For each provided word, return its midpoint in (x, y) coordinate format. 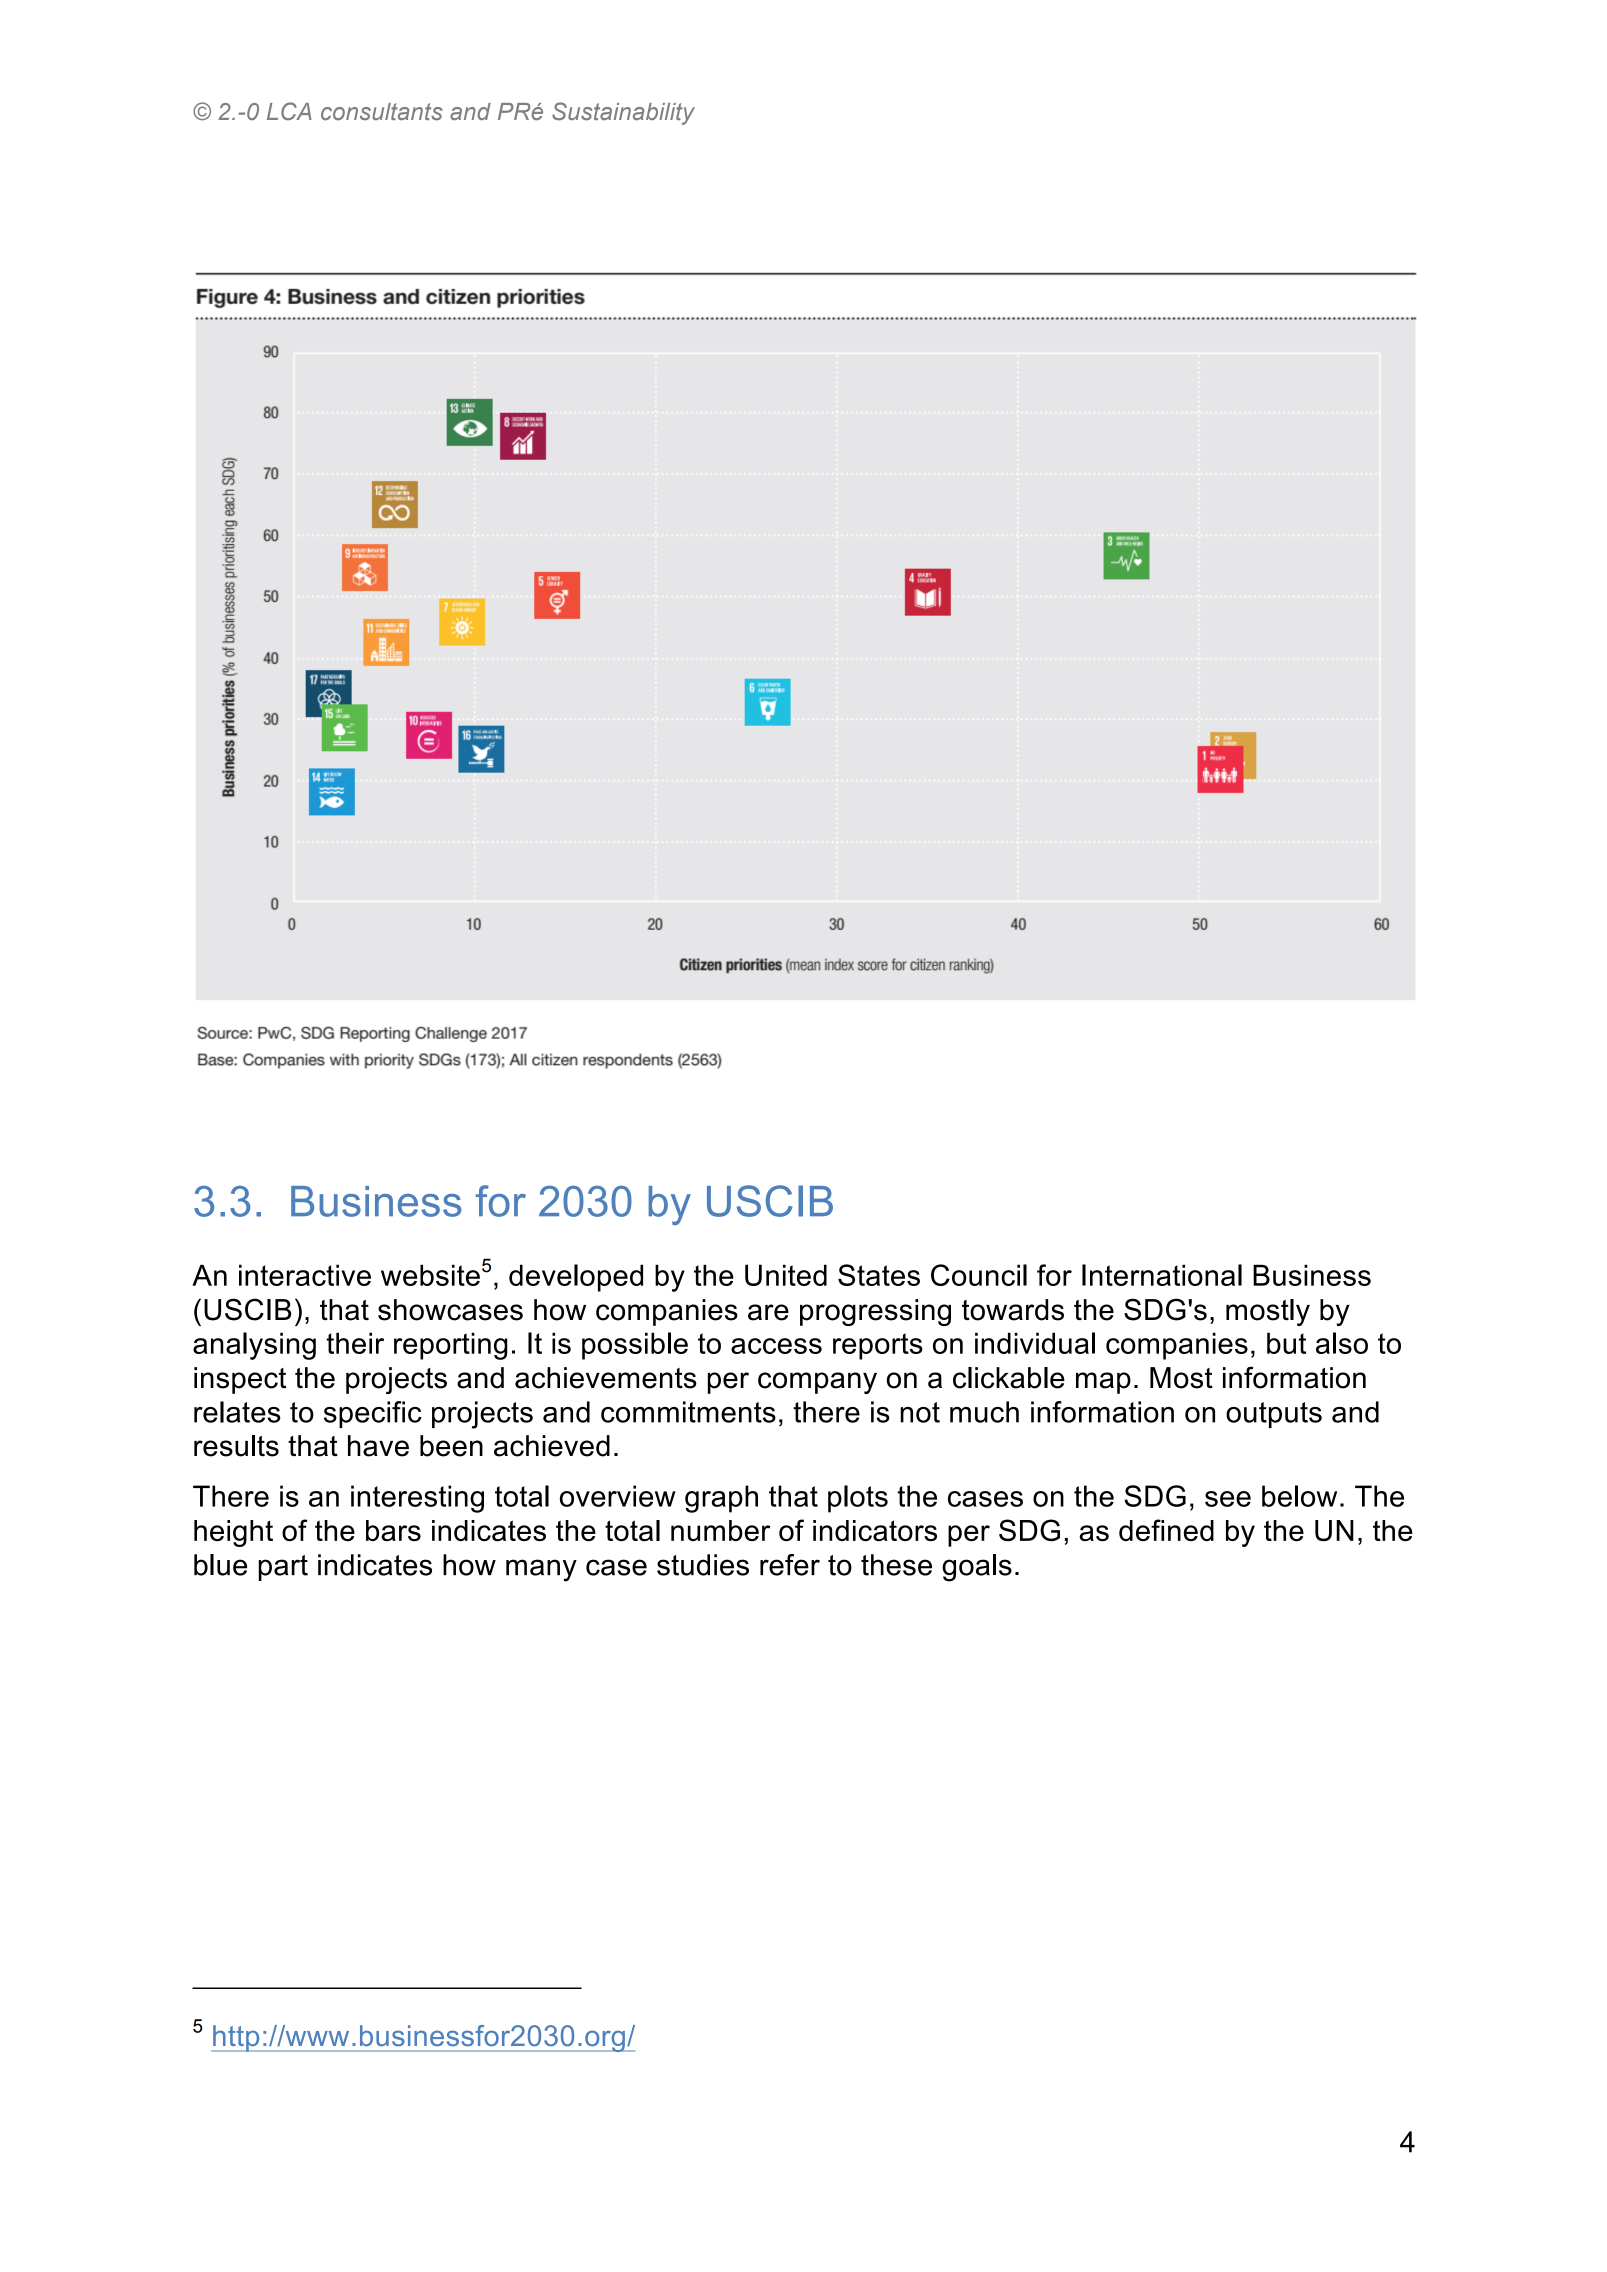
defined (1166, 1530)
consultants (381, 111)
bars (393, 1530)
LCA (289, 111)
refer (790, 1565)
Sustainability (623, 113)
